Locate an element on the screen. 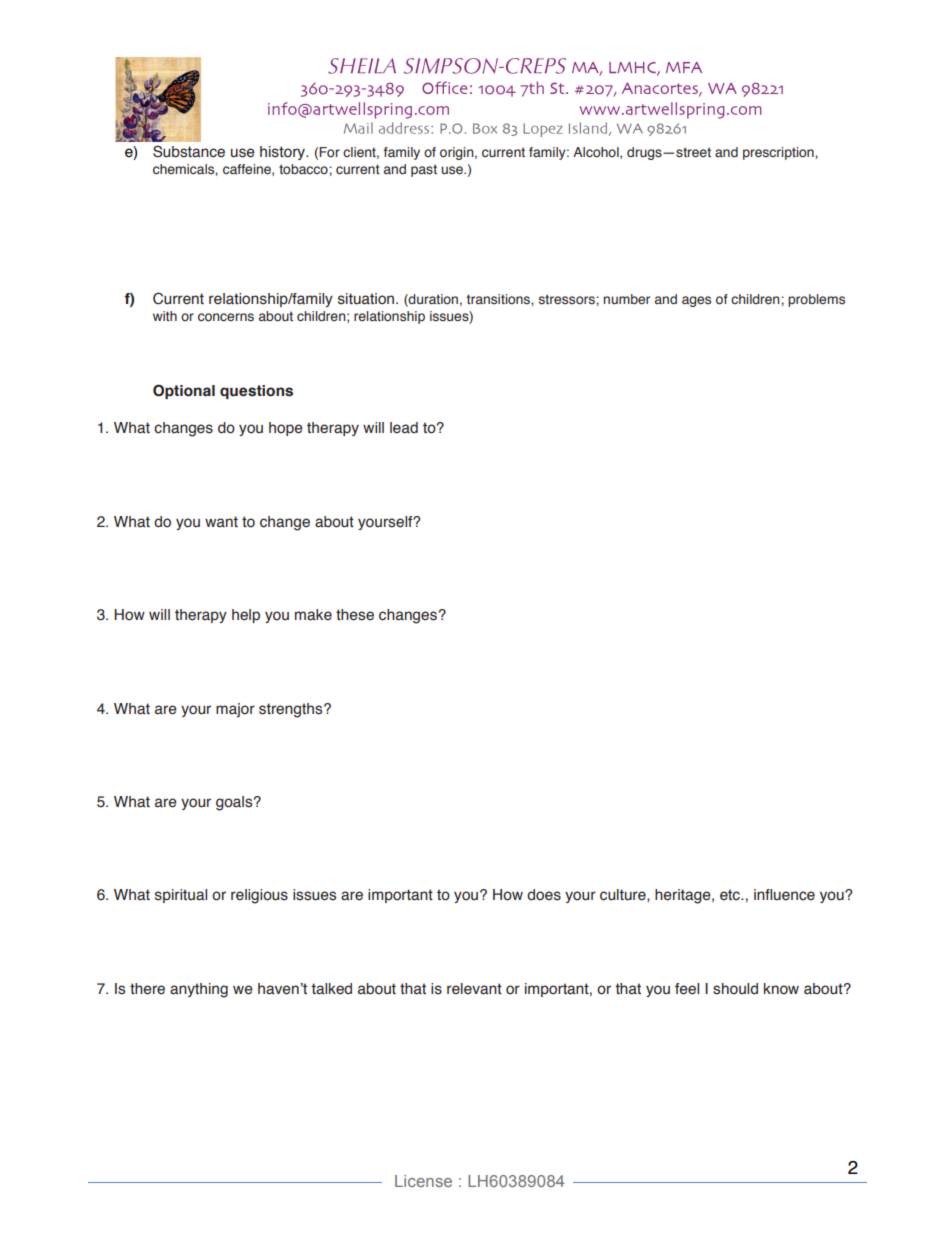  past is located at coordinates (424, 170).
